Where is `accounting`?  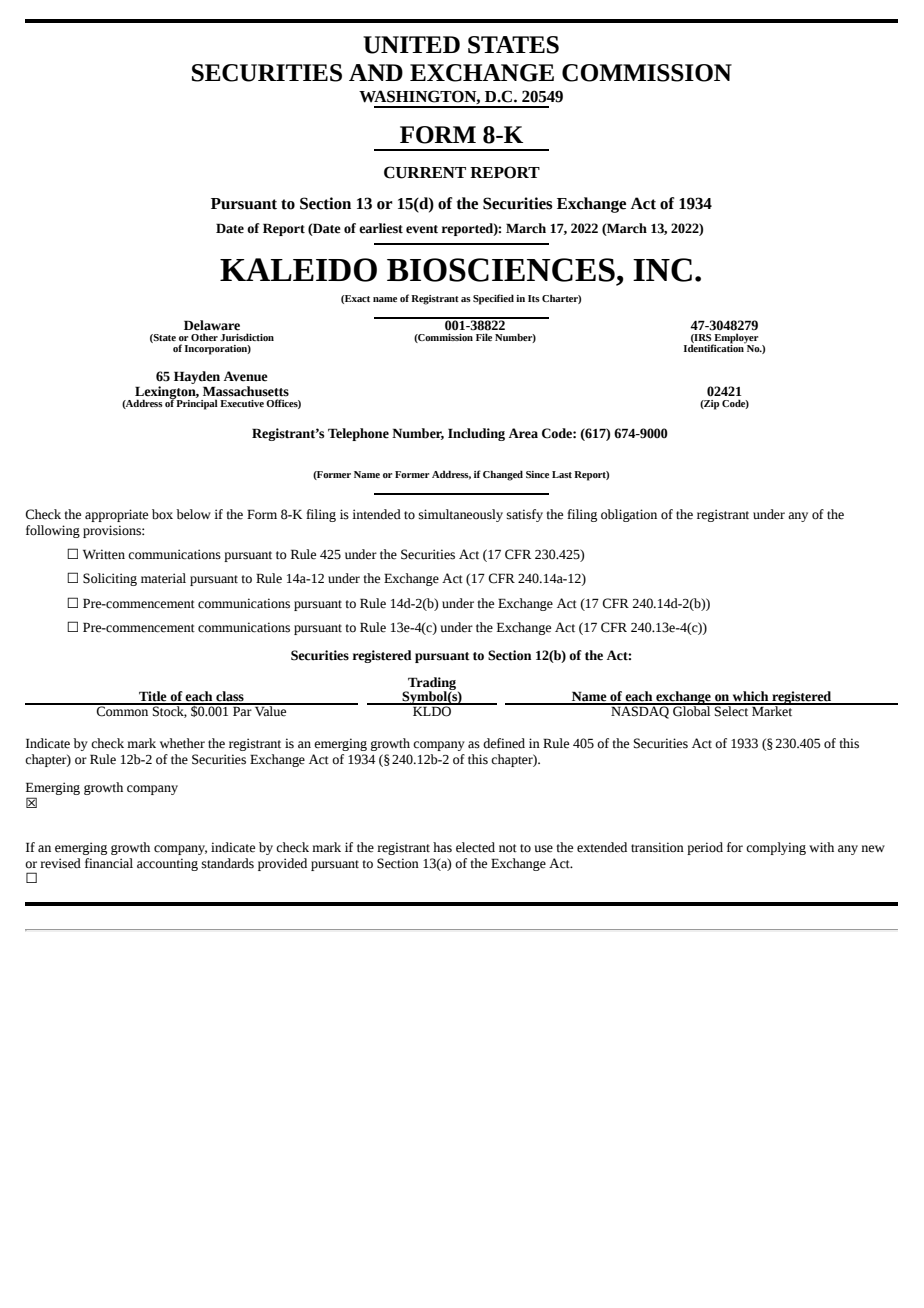 accounting is located at coordinates (167, 864).
